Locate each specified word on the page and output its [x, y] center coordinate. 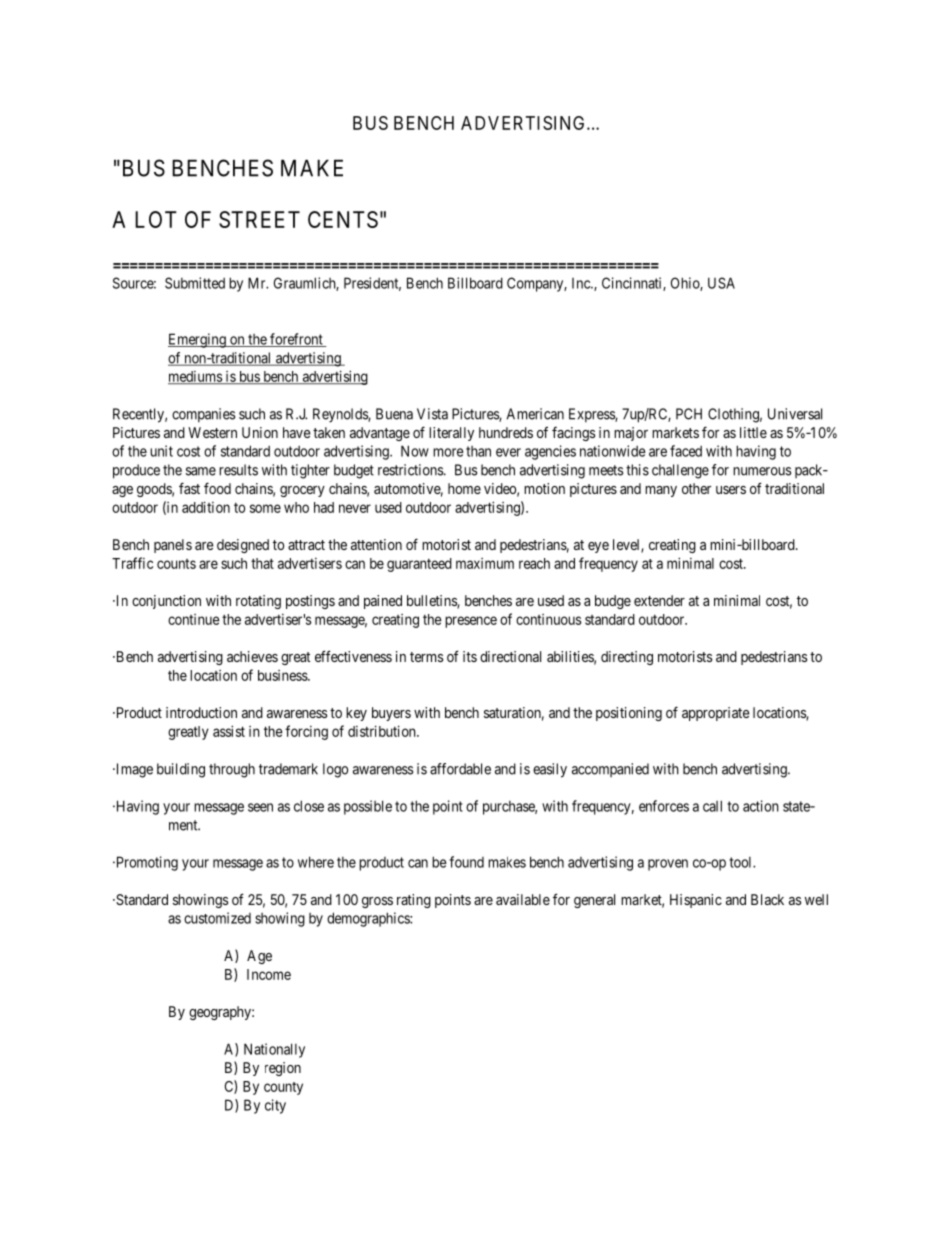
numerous [762, 471]
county [283, 1088]
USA [721, 283]
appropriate [716, 714]
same [201, 471]
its [470, 656]
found [466, 862]
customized [217, 918]
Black [767, 899]
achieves [252, 656]
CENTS [343, 219]
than [478, 451]
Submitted [195, 283]
